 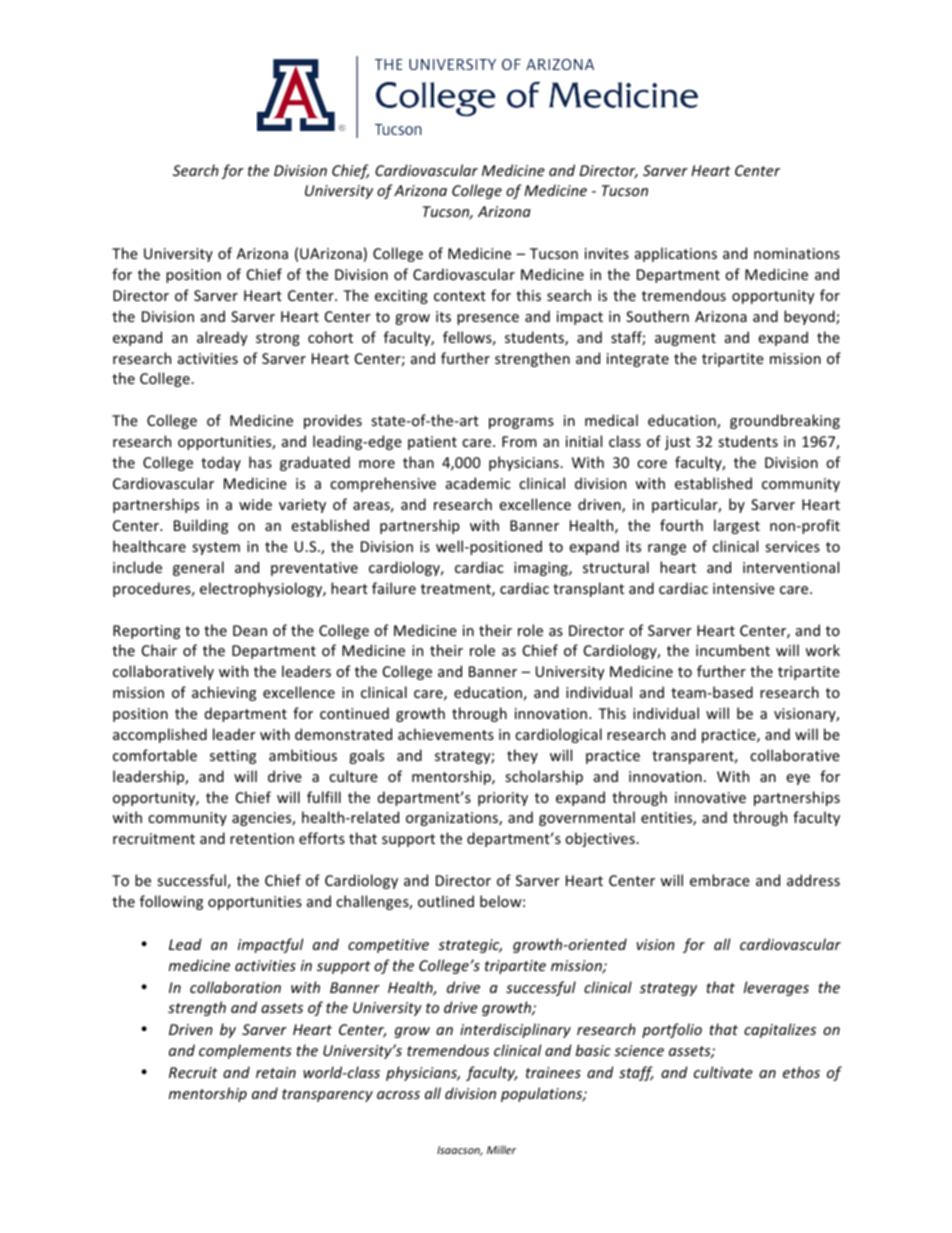 I want to click on cultivate, so click(x=723, y=1072).
